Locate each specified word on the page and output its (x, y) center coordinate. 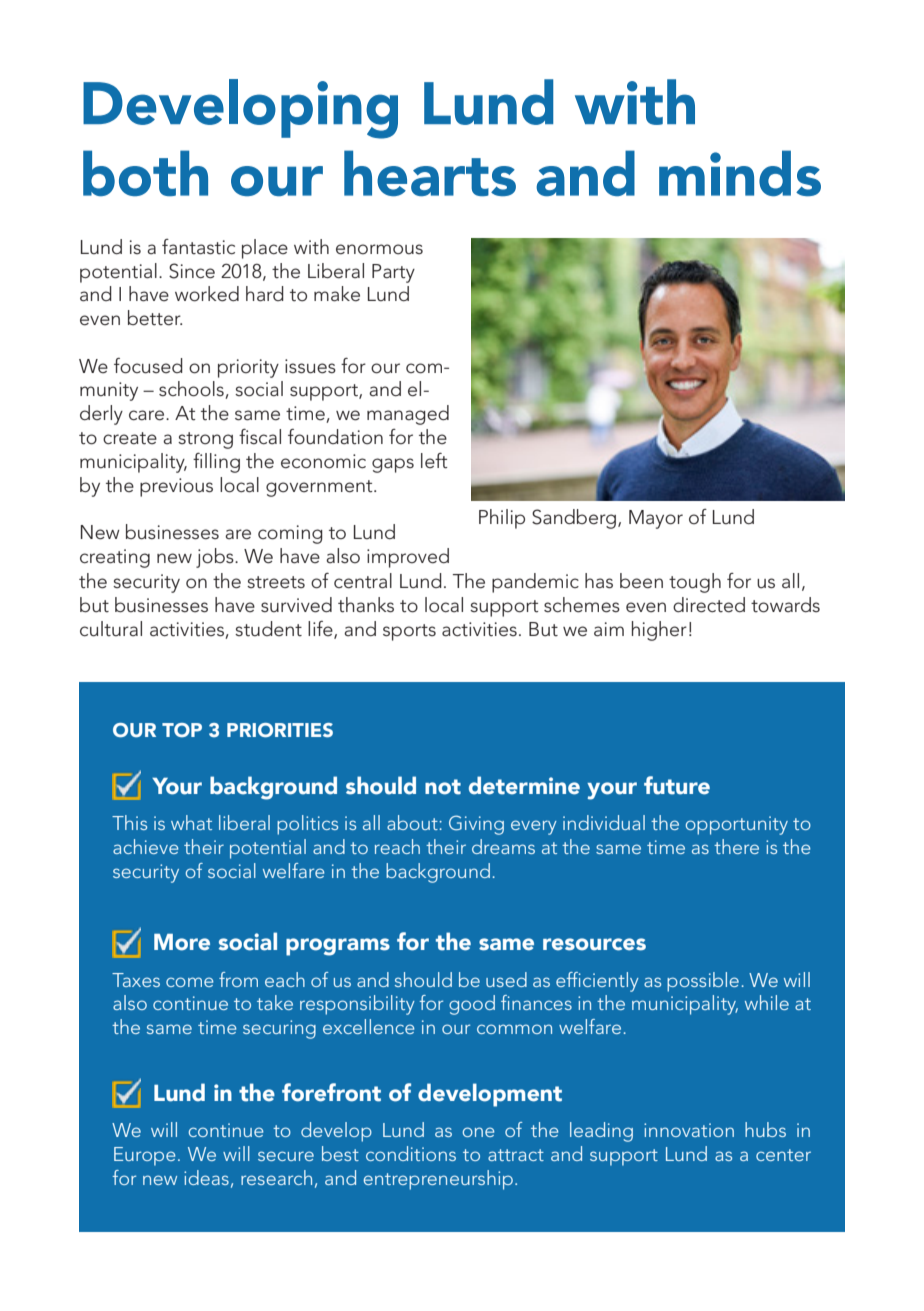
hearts (430, 173)
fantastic (198, 247)
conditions (411, 1153)
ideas (206, 1177)
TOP (182, 730)
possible (703, 982)
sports (409, 632)
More (182, 942)
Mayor (656, 519)
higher (659, 631)
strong (205, 440)
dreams (503, 846)
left (434, 461)
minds (740, 173)
